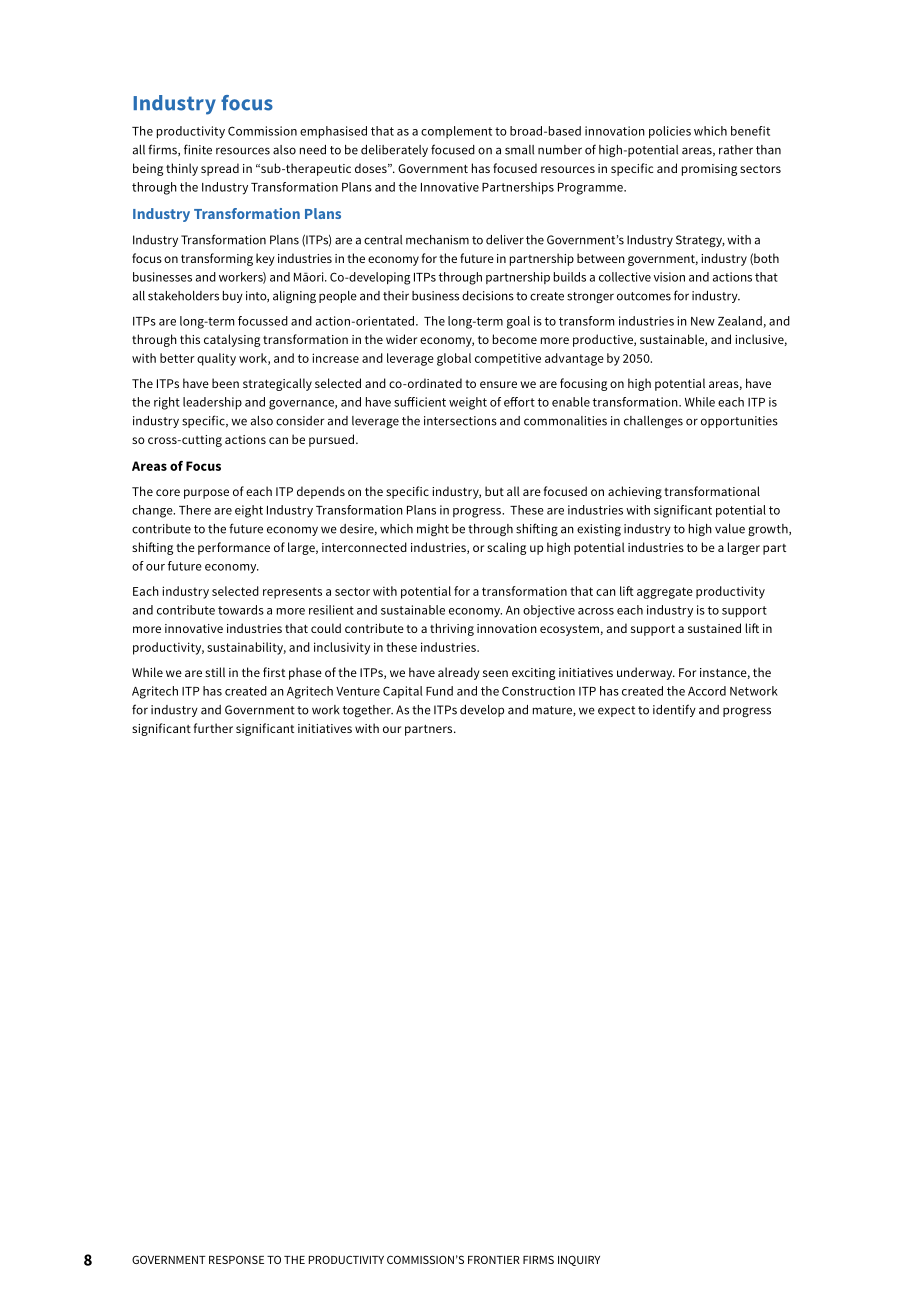  I want to click on INQUIRY, so click(579, 1260).
